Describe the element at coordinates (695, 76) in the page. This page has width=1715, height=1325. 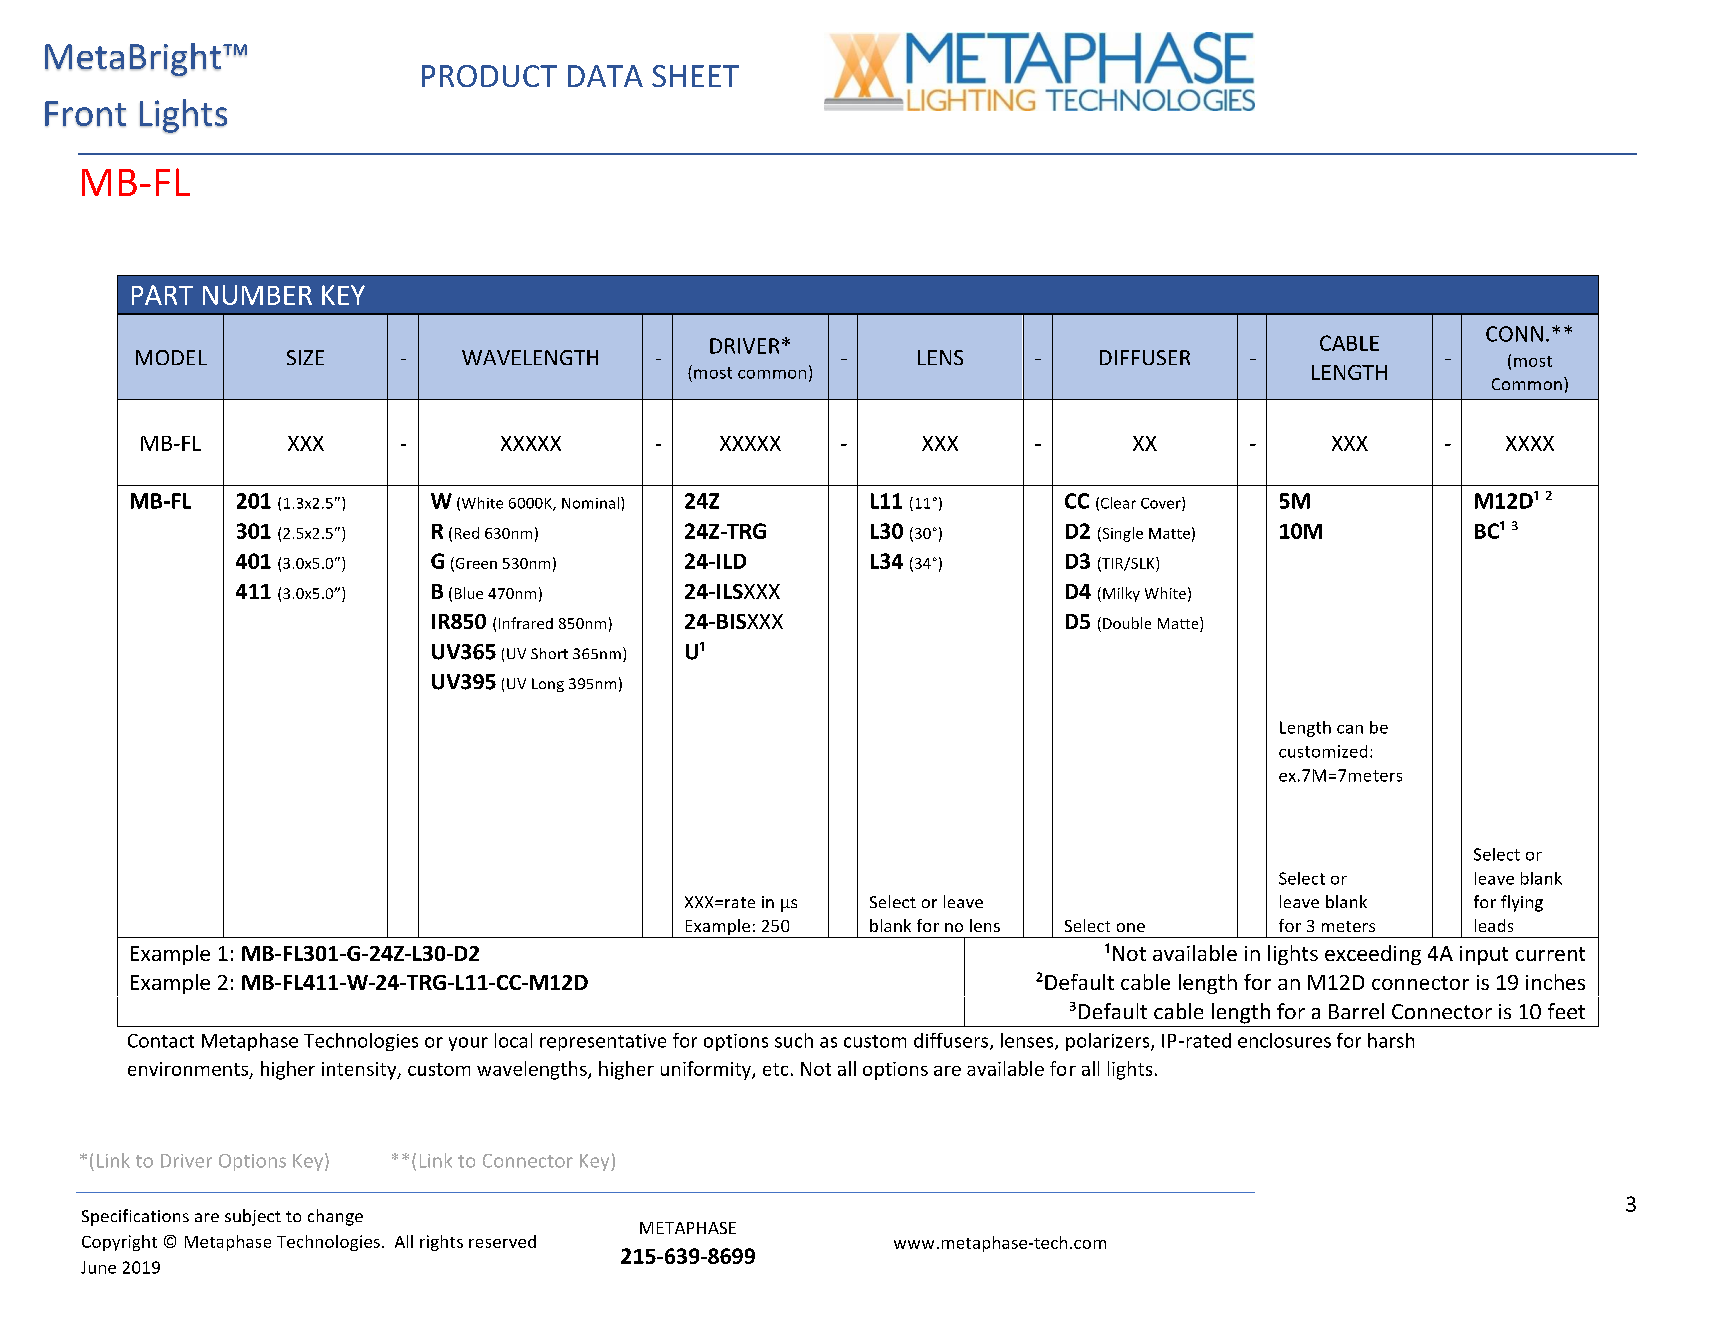
I see `SHEET` at that location.
